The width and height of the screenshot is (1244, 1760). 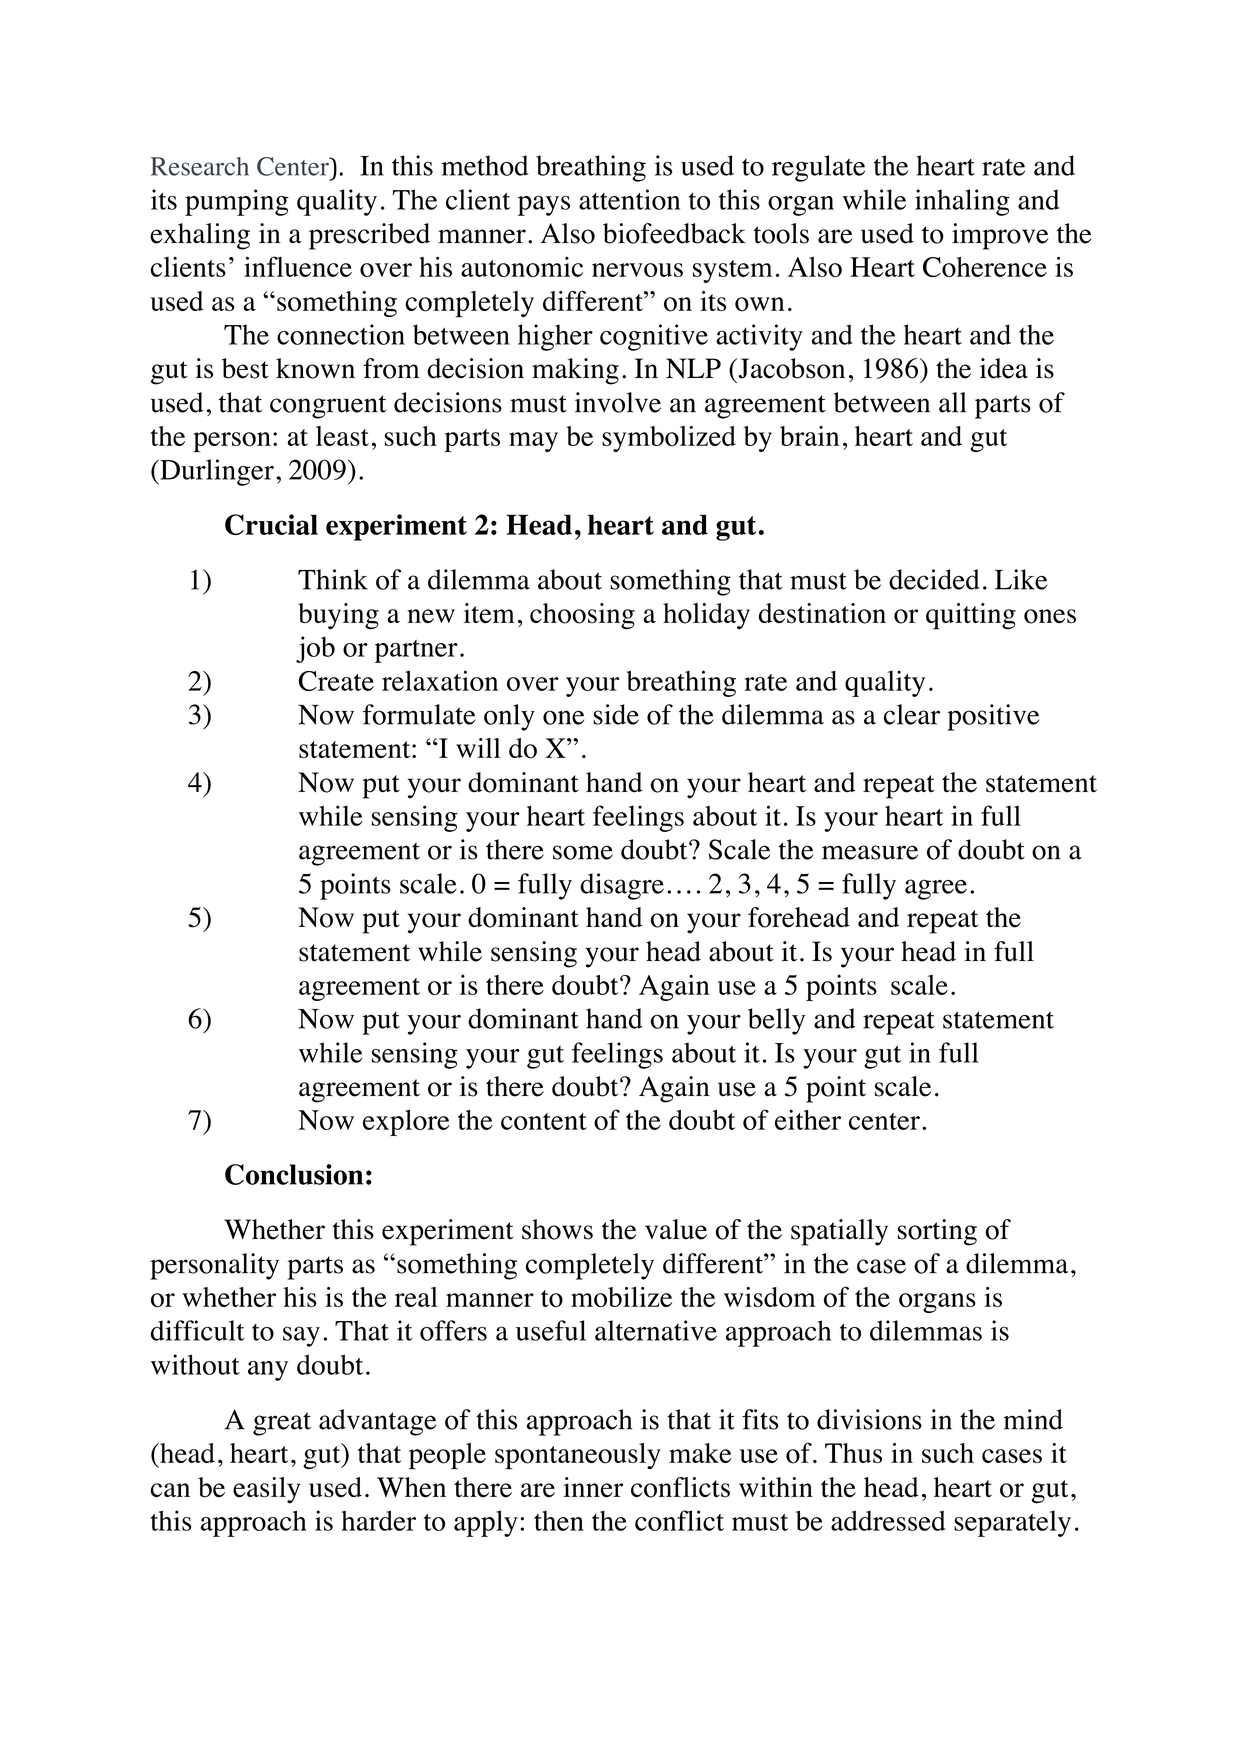 I want to click on addressed, so click(x=888, y=1520).
